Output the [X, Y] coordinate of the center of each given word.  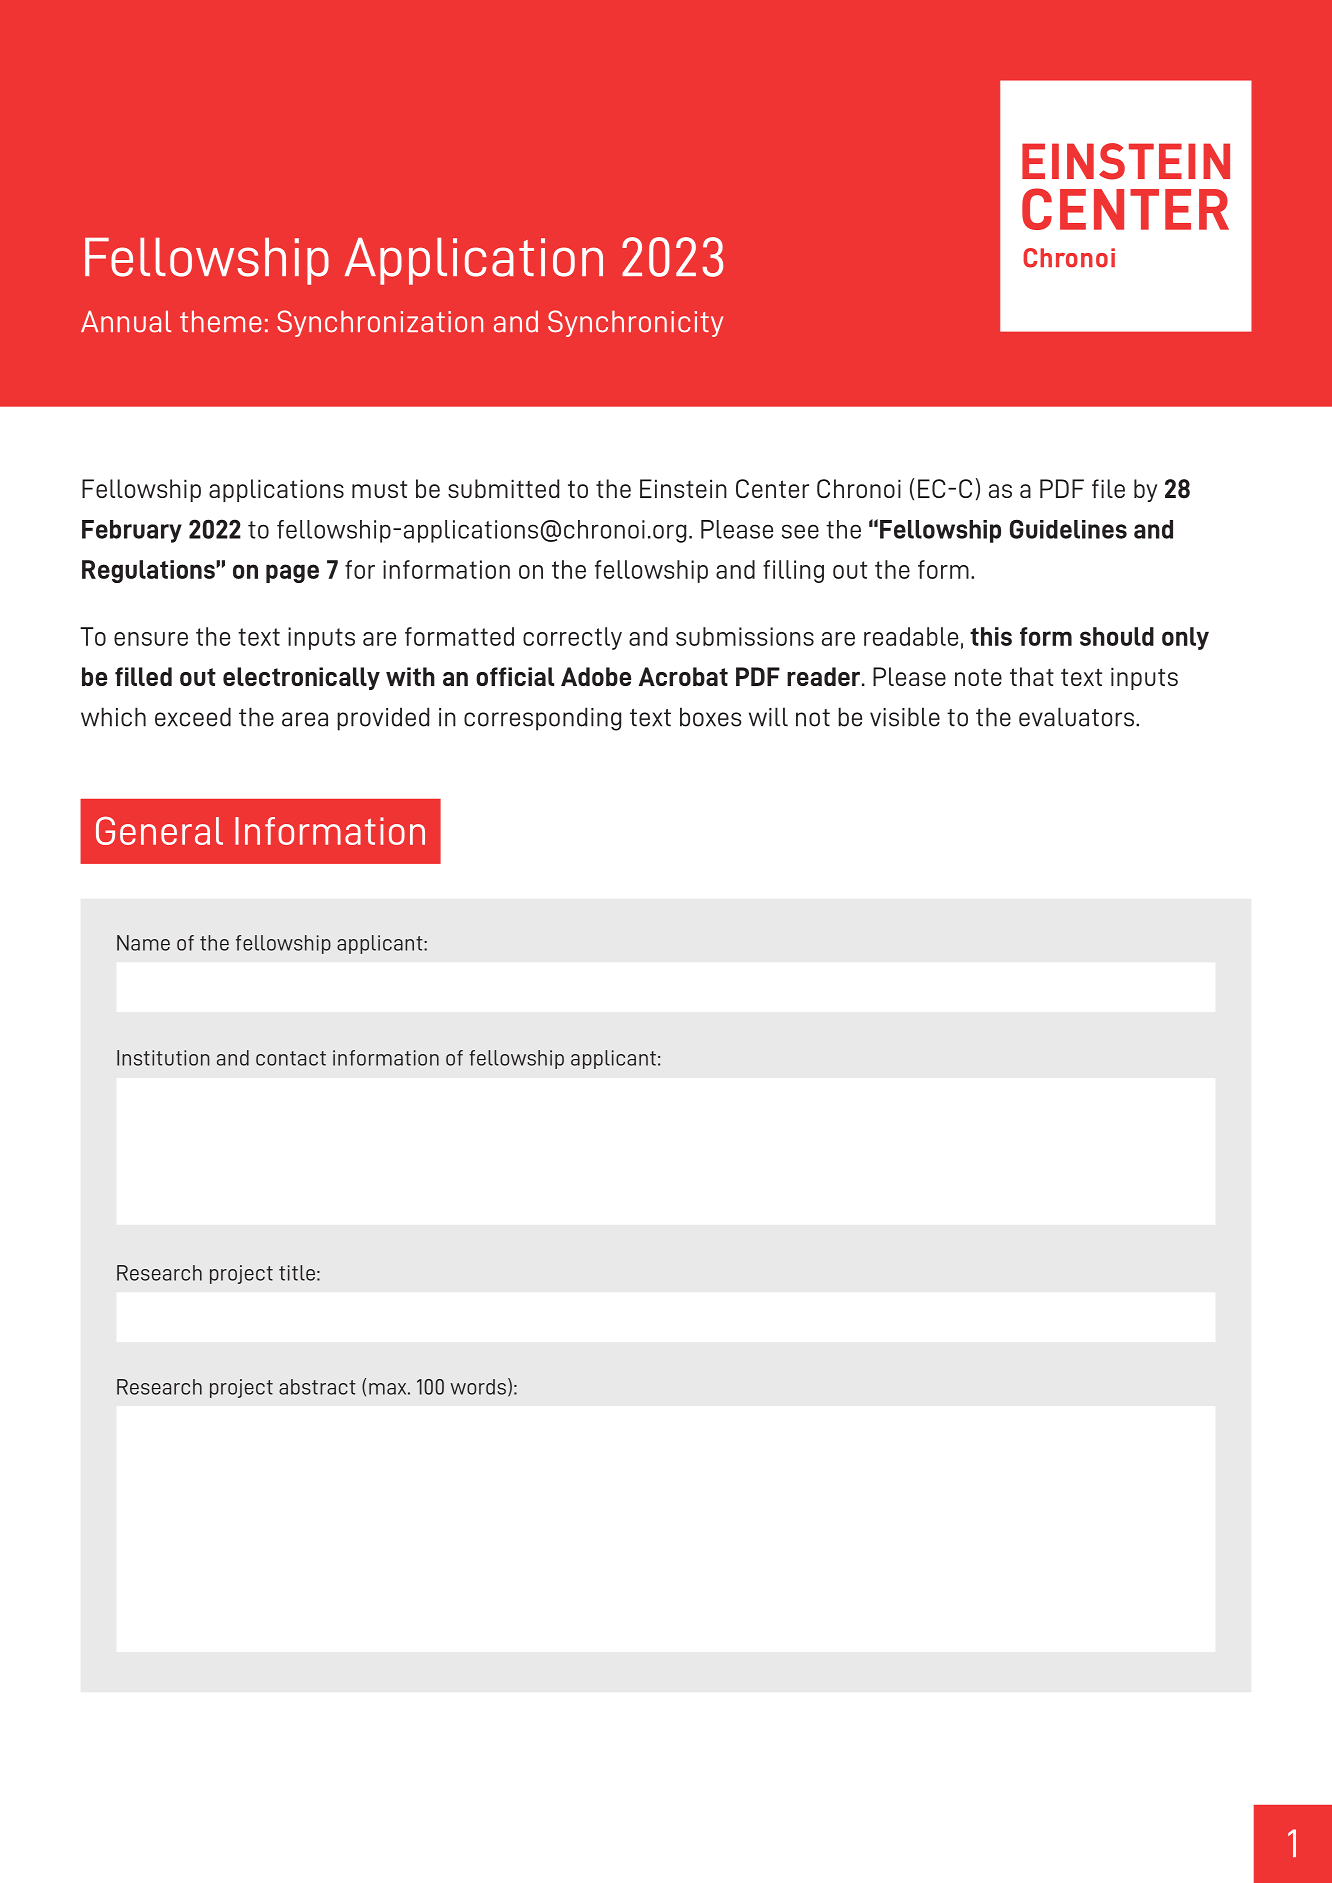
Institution [163, 1058]
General [159, 830]
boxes [711, 717]
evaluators [1078, 717]
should [1117, 636]
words [478, 1387]
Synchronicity [635, 323]
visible [905, 717]
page [292, 573]
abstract [317, 1387]
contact [291, 1058]
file [1108, 488]
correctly [572, 638]
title [297, 1273]
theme [221, 321]
